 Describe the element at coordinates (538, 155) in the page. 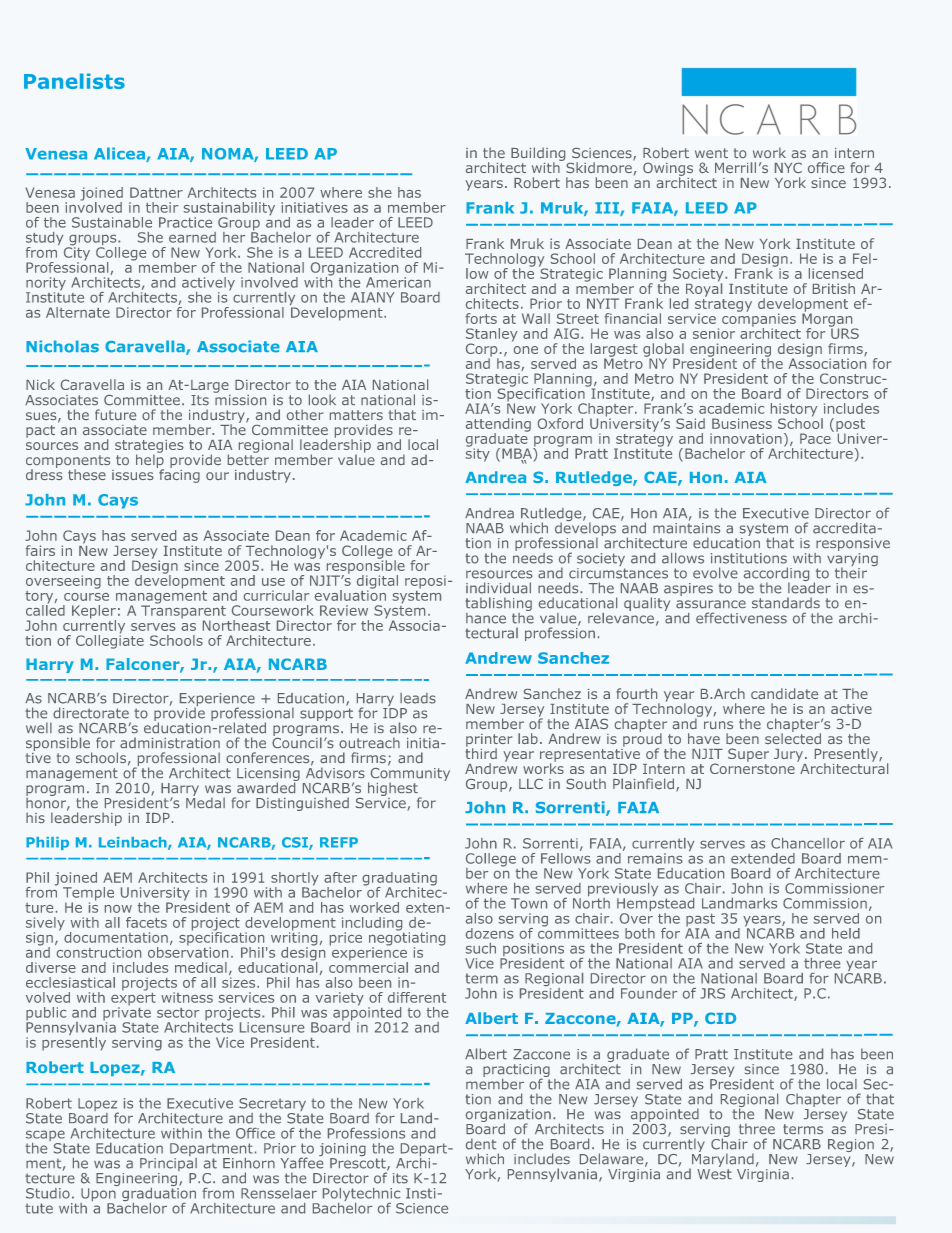

I see `Building` at that location.
